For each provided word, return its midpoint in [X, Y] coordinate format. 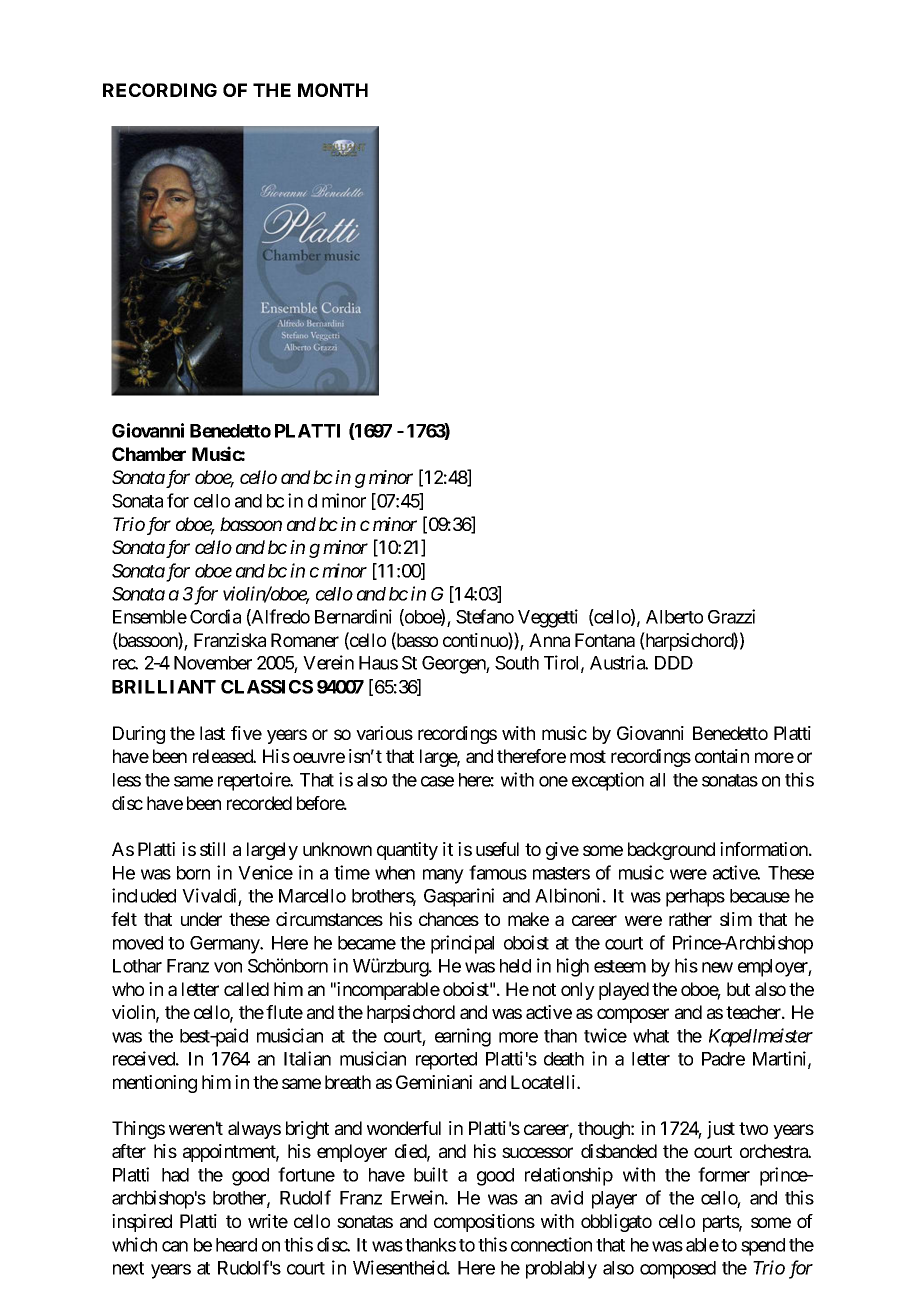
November [213, 663]
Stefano [485, 616]
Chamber [149, 454]
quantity [407, 851]
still [212, 849]
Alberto [674, 617]
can [175, 1246]
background [671, 851]
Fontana [605, 640]
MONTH [333, 90]
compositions [484, 1223]
